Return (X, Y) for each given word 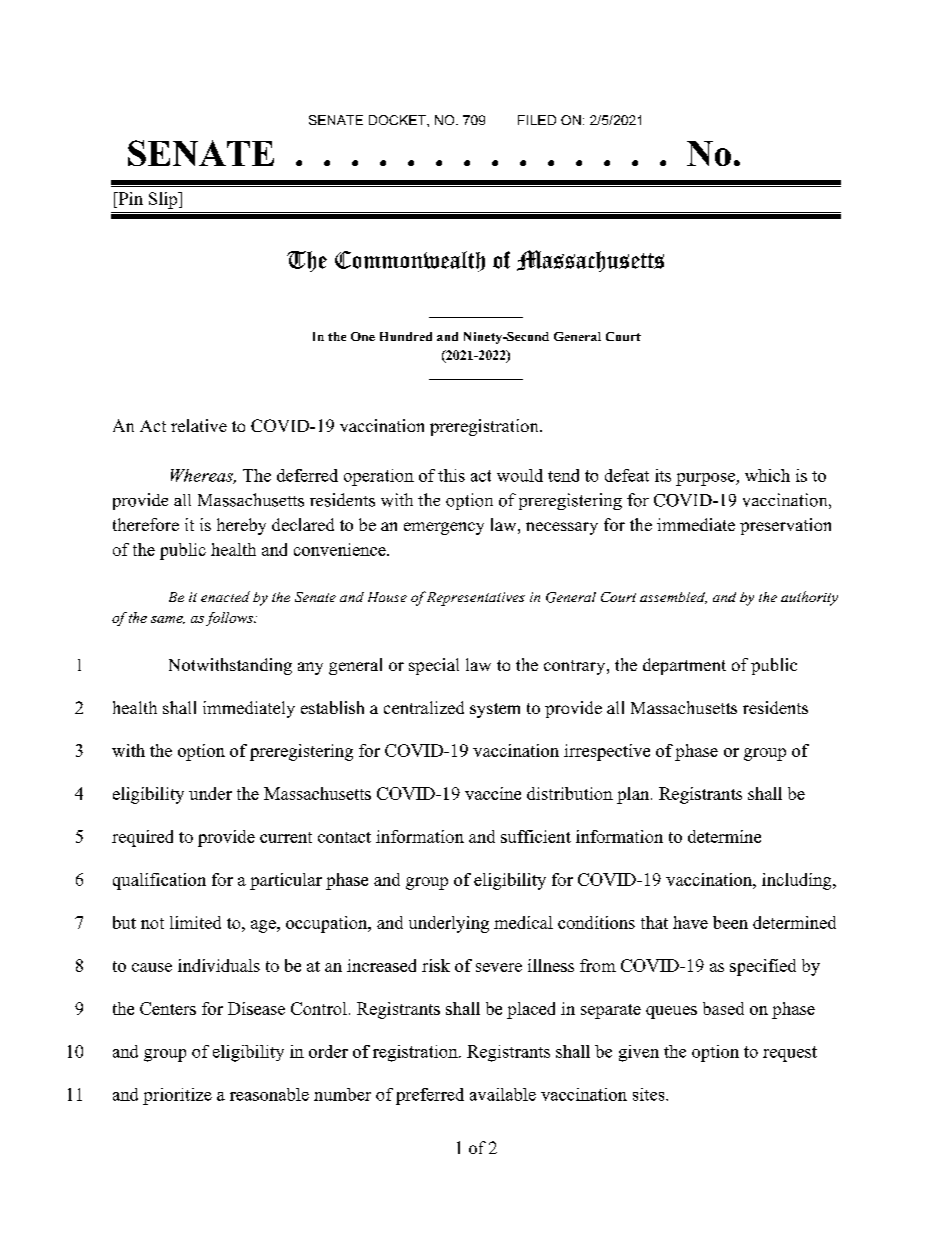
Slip (164, 200)
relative (199, 425)
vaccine (493, 793)
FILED (537, 120)
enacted (225, 596)
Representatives (476, 599)
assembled (673, 598)
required (142, 838)
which (767, 475)
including (798, 881)
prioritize (177, 1096)
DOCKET (398, 120)
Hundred (406, 336)
